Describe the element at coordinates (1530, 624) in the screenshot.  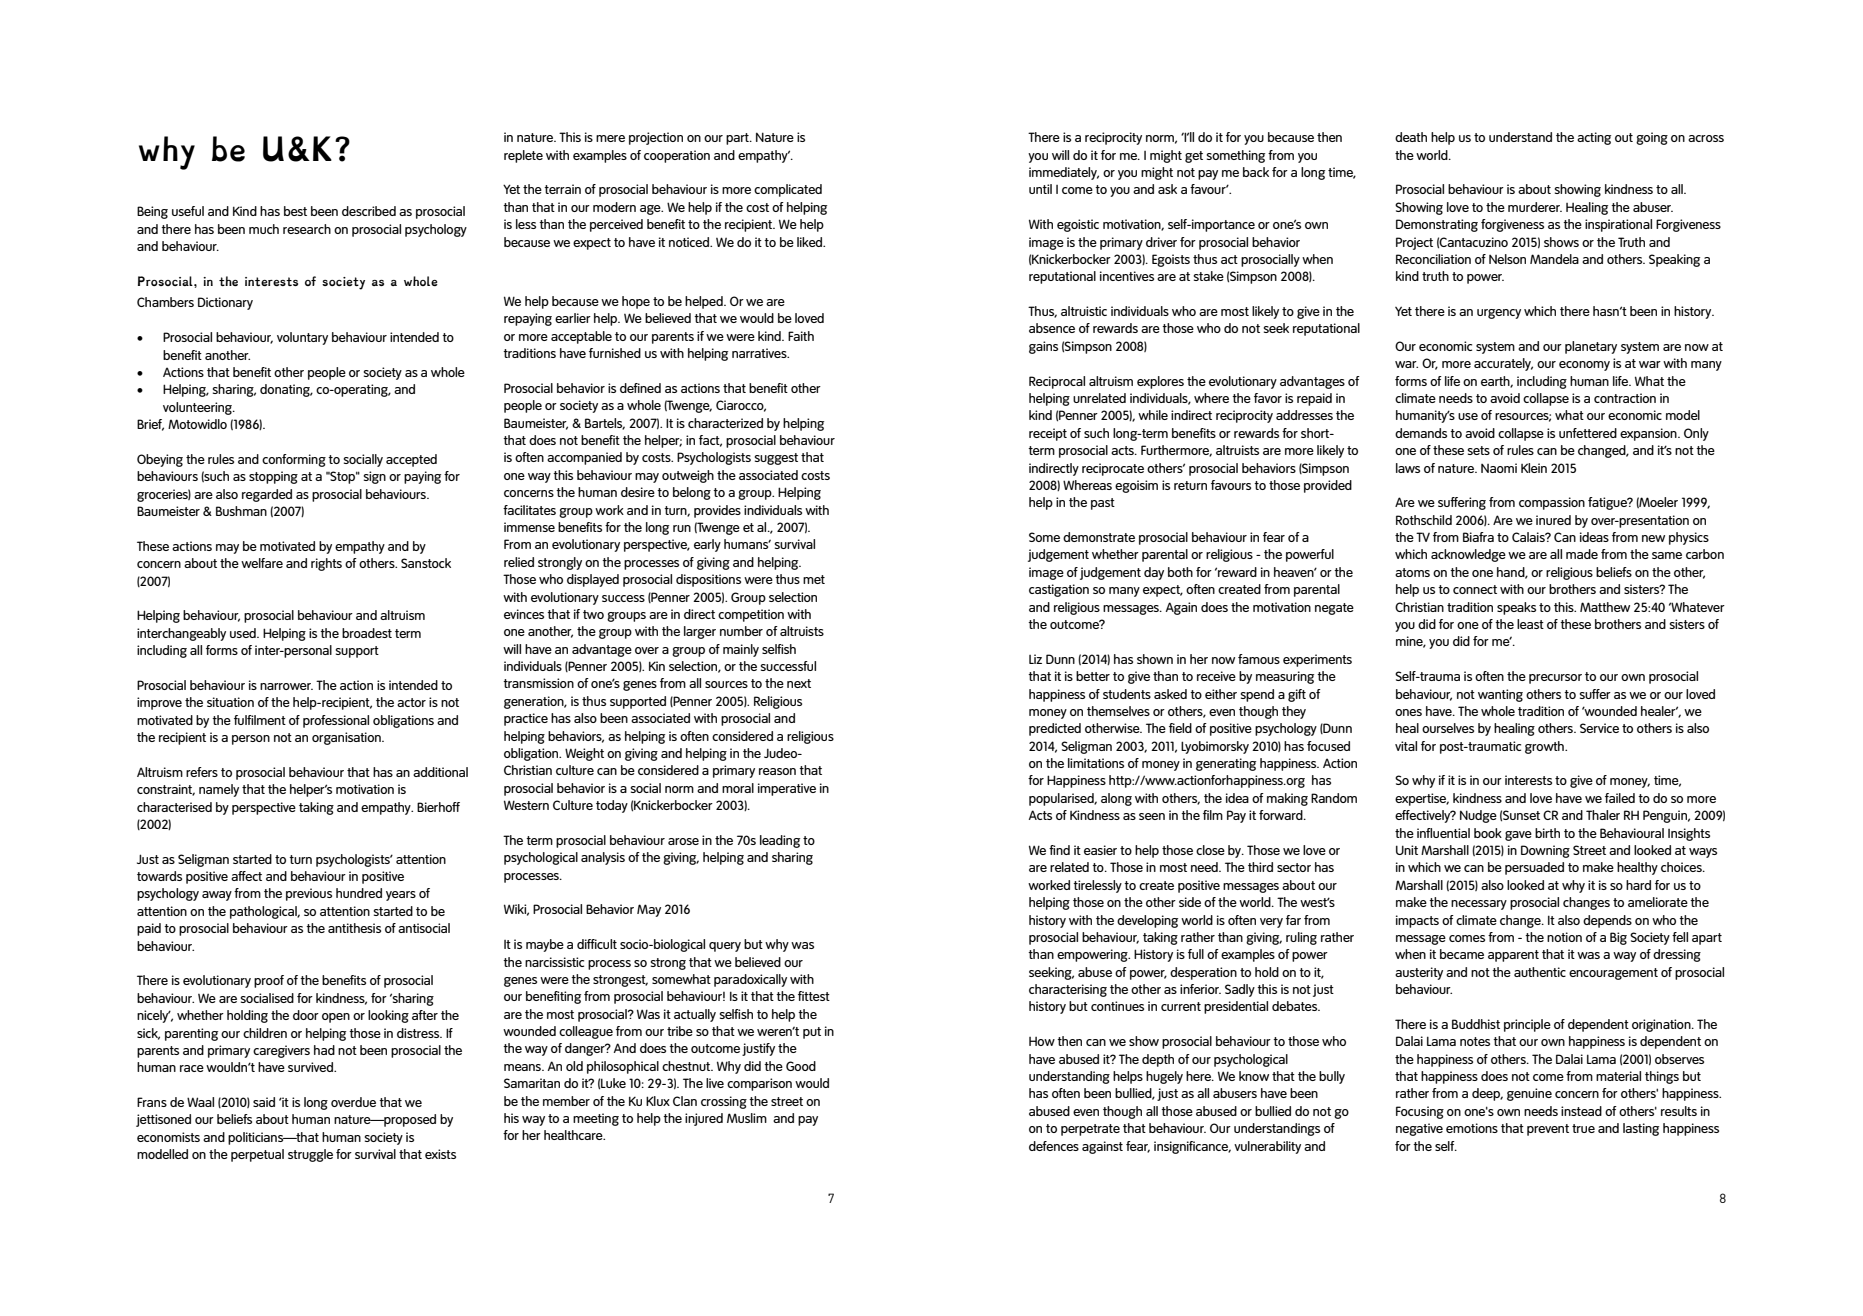
I see `least` at that location.
